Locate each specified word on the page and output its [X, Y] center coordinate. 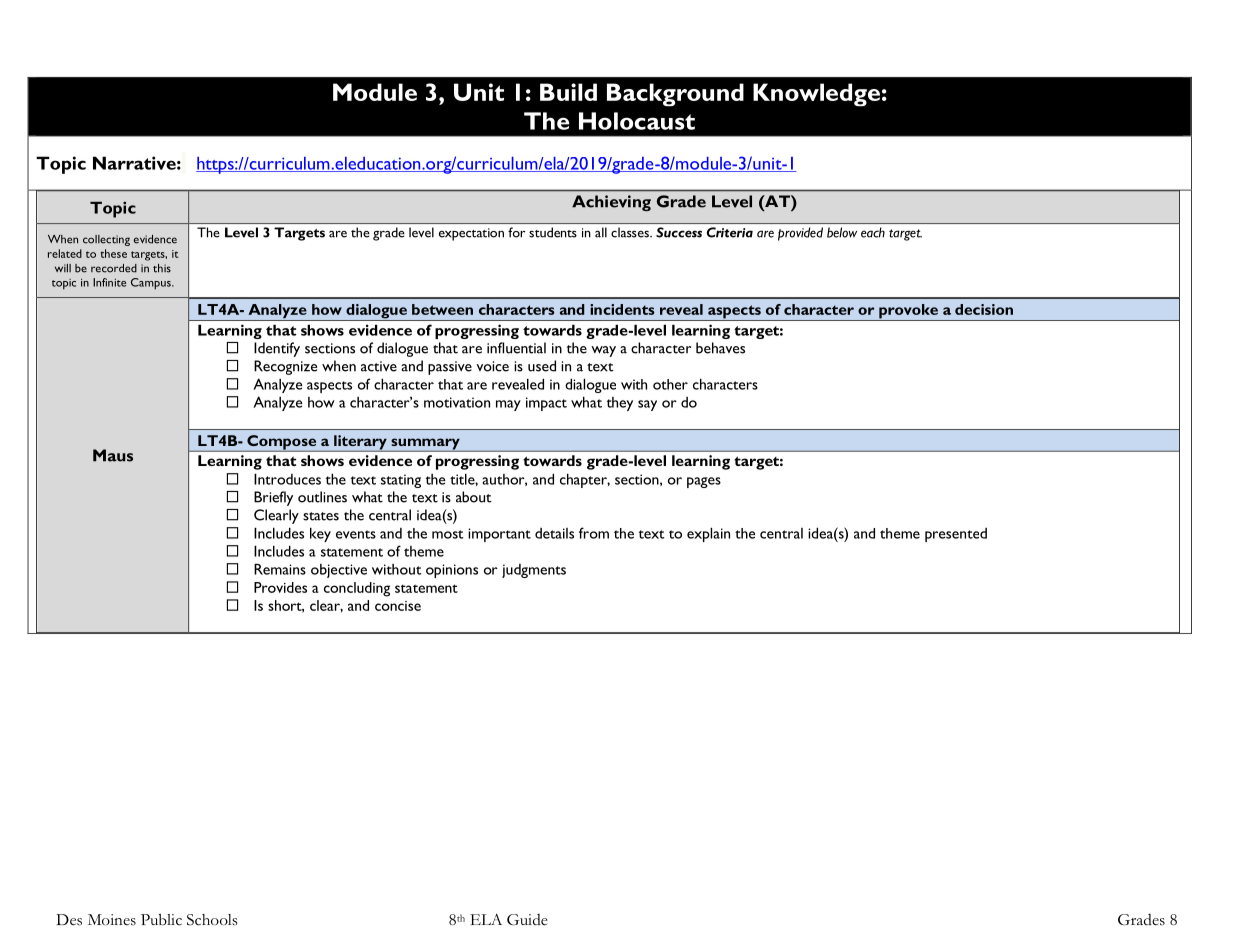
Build [568, 92]
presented [956, 535]
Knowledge [816, 95]
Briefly [273, 498]
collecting [106, 240]
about [474, 497]
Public [161, 919]
